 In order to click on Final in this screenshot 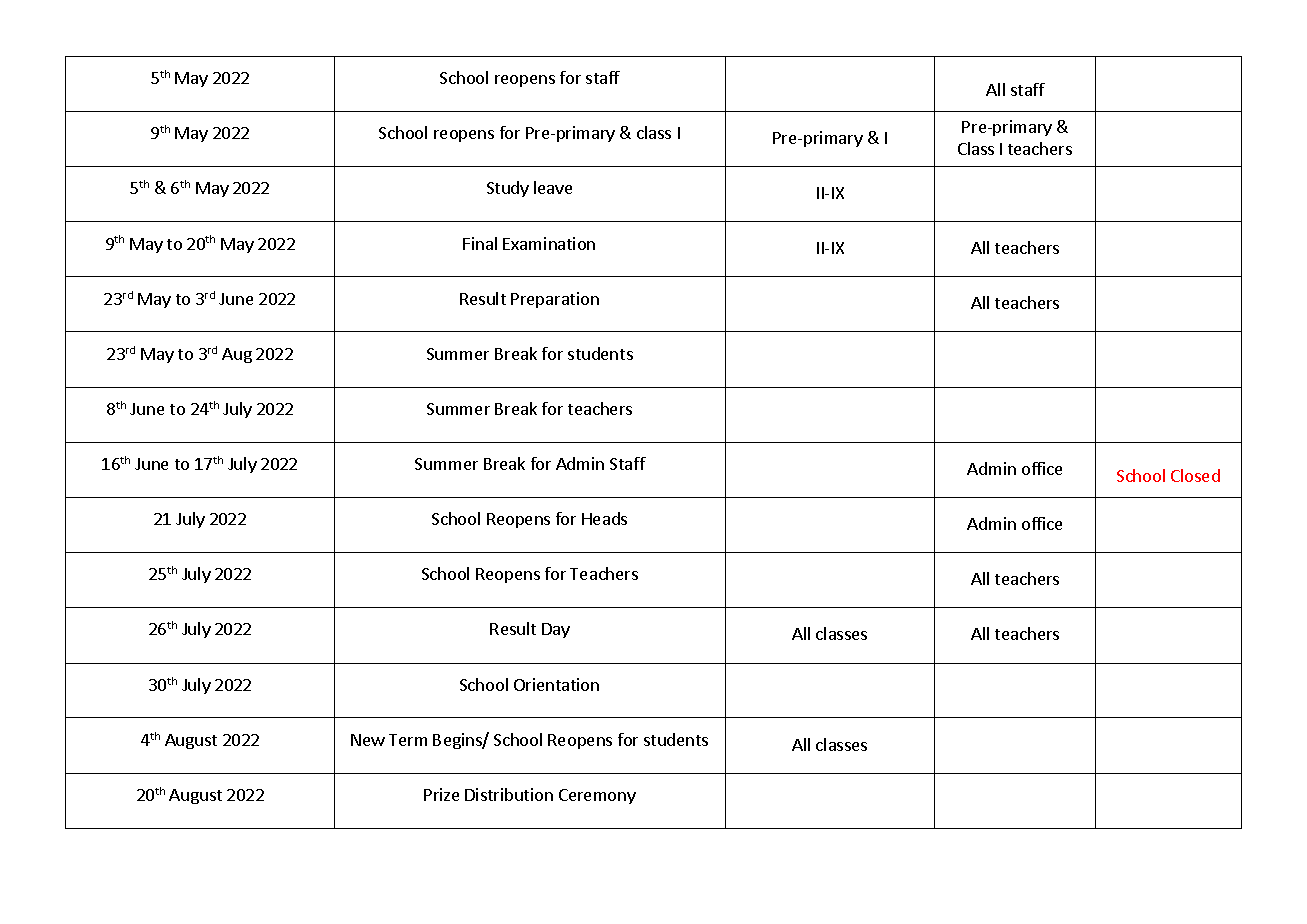, I will do `click(480, 243)`.
